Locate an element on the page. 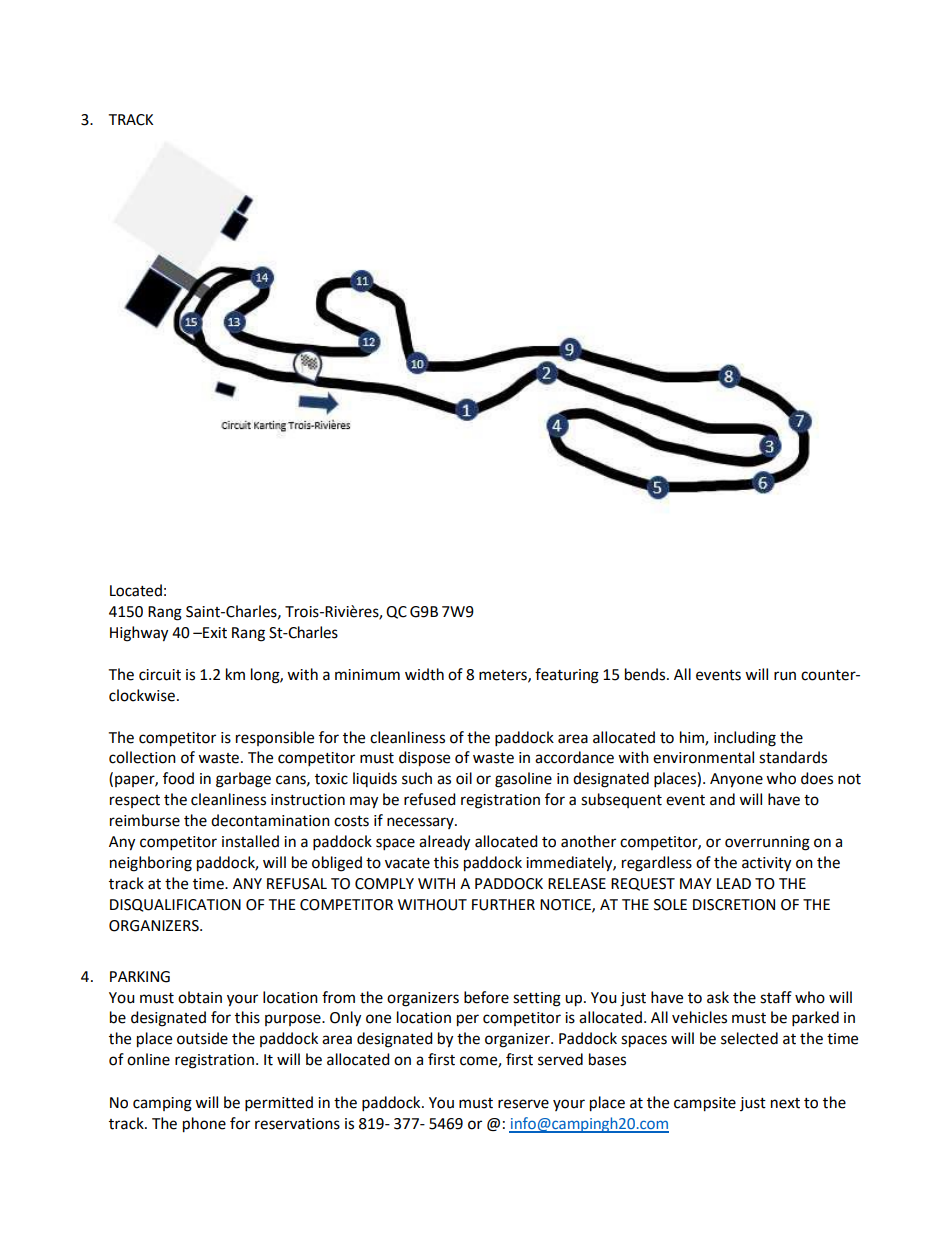  bends is located at coordinates (646, 674).
